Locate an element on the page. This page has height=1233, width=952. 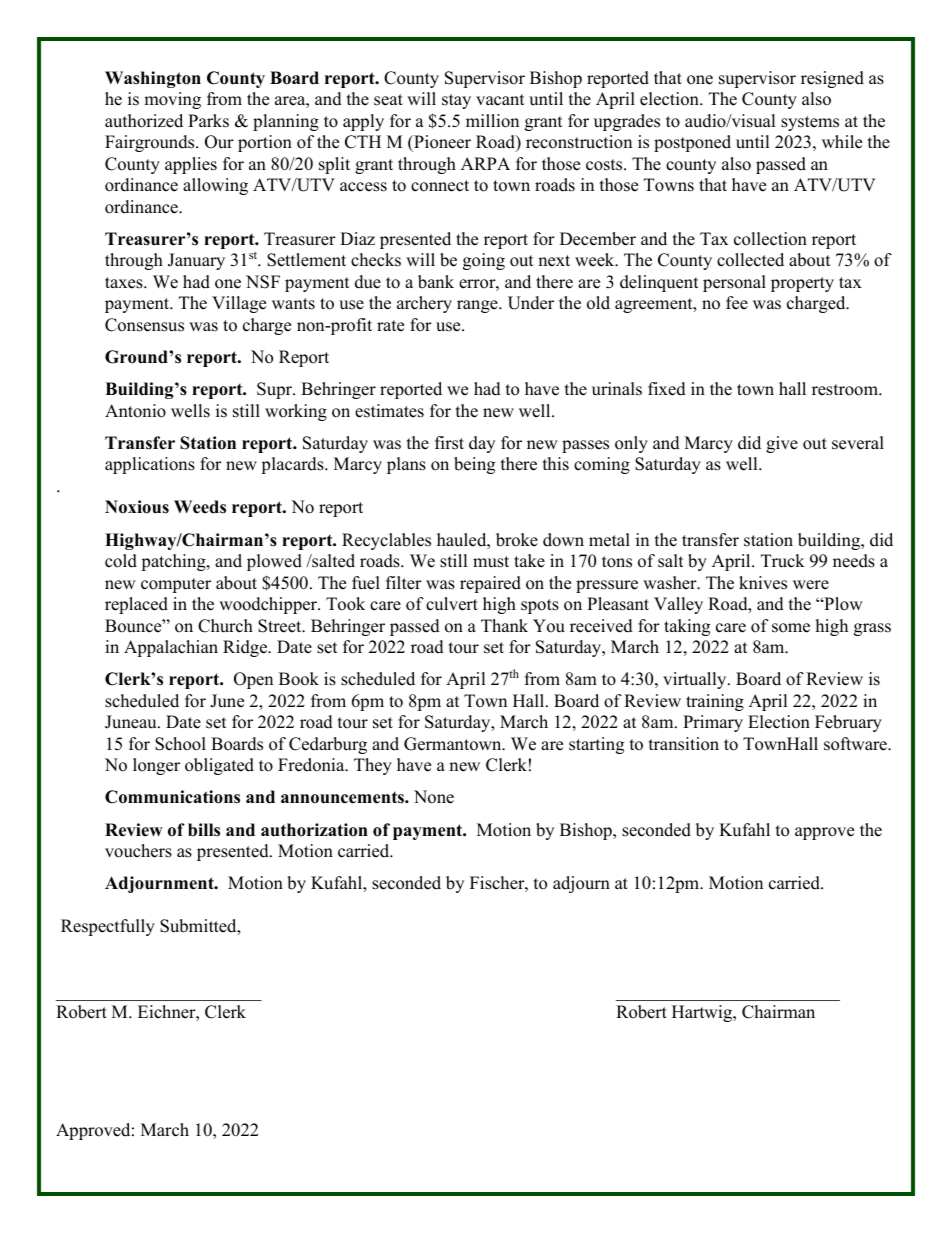
restroom is located at coordinates (846, 390).
